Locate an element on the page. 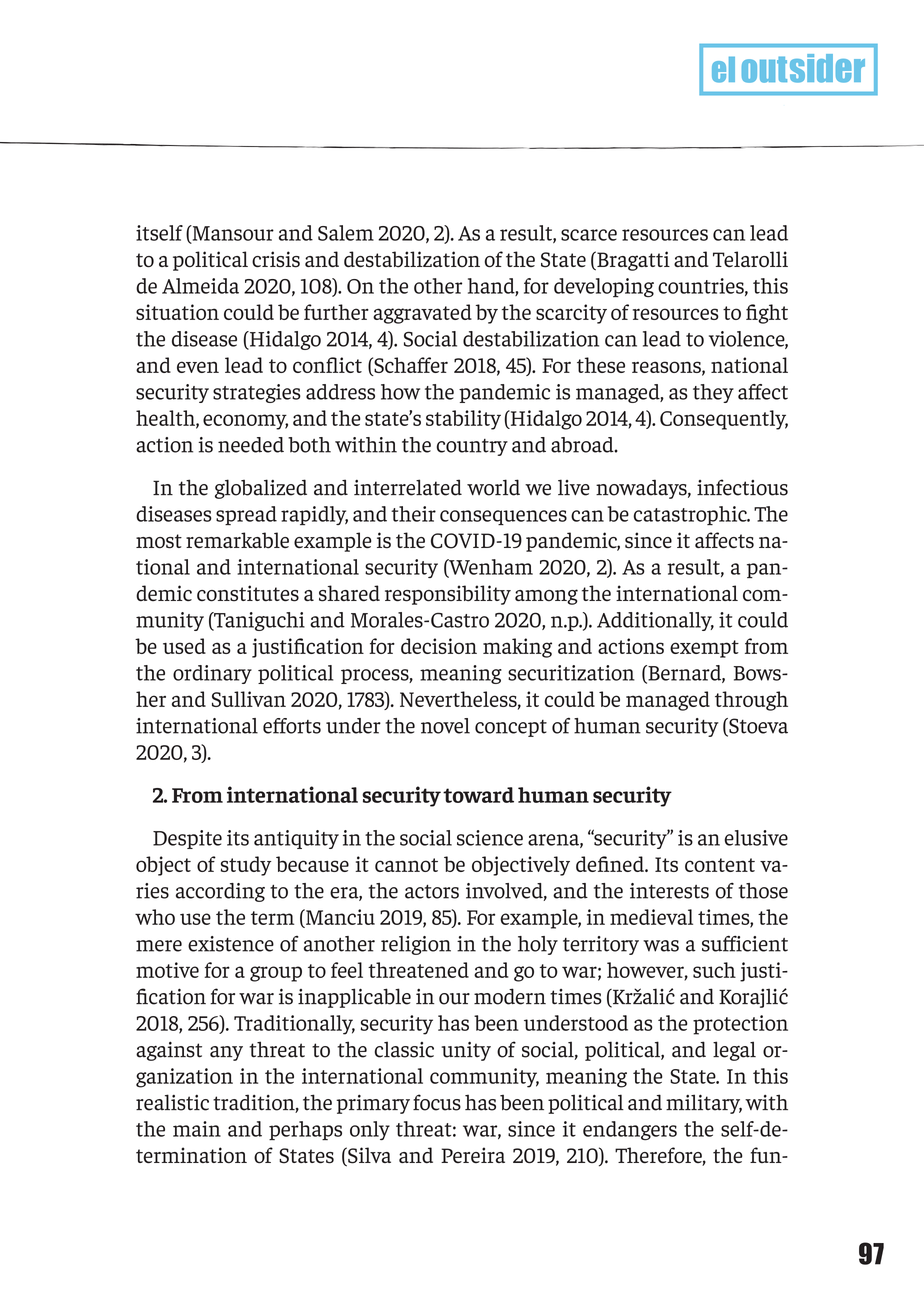  used is located at coordinates (184, 646).
